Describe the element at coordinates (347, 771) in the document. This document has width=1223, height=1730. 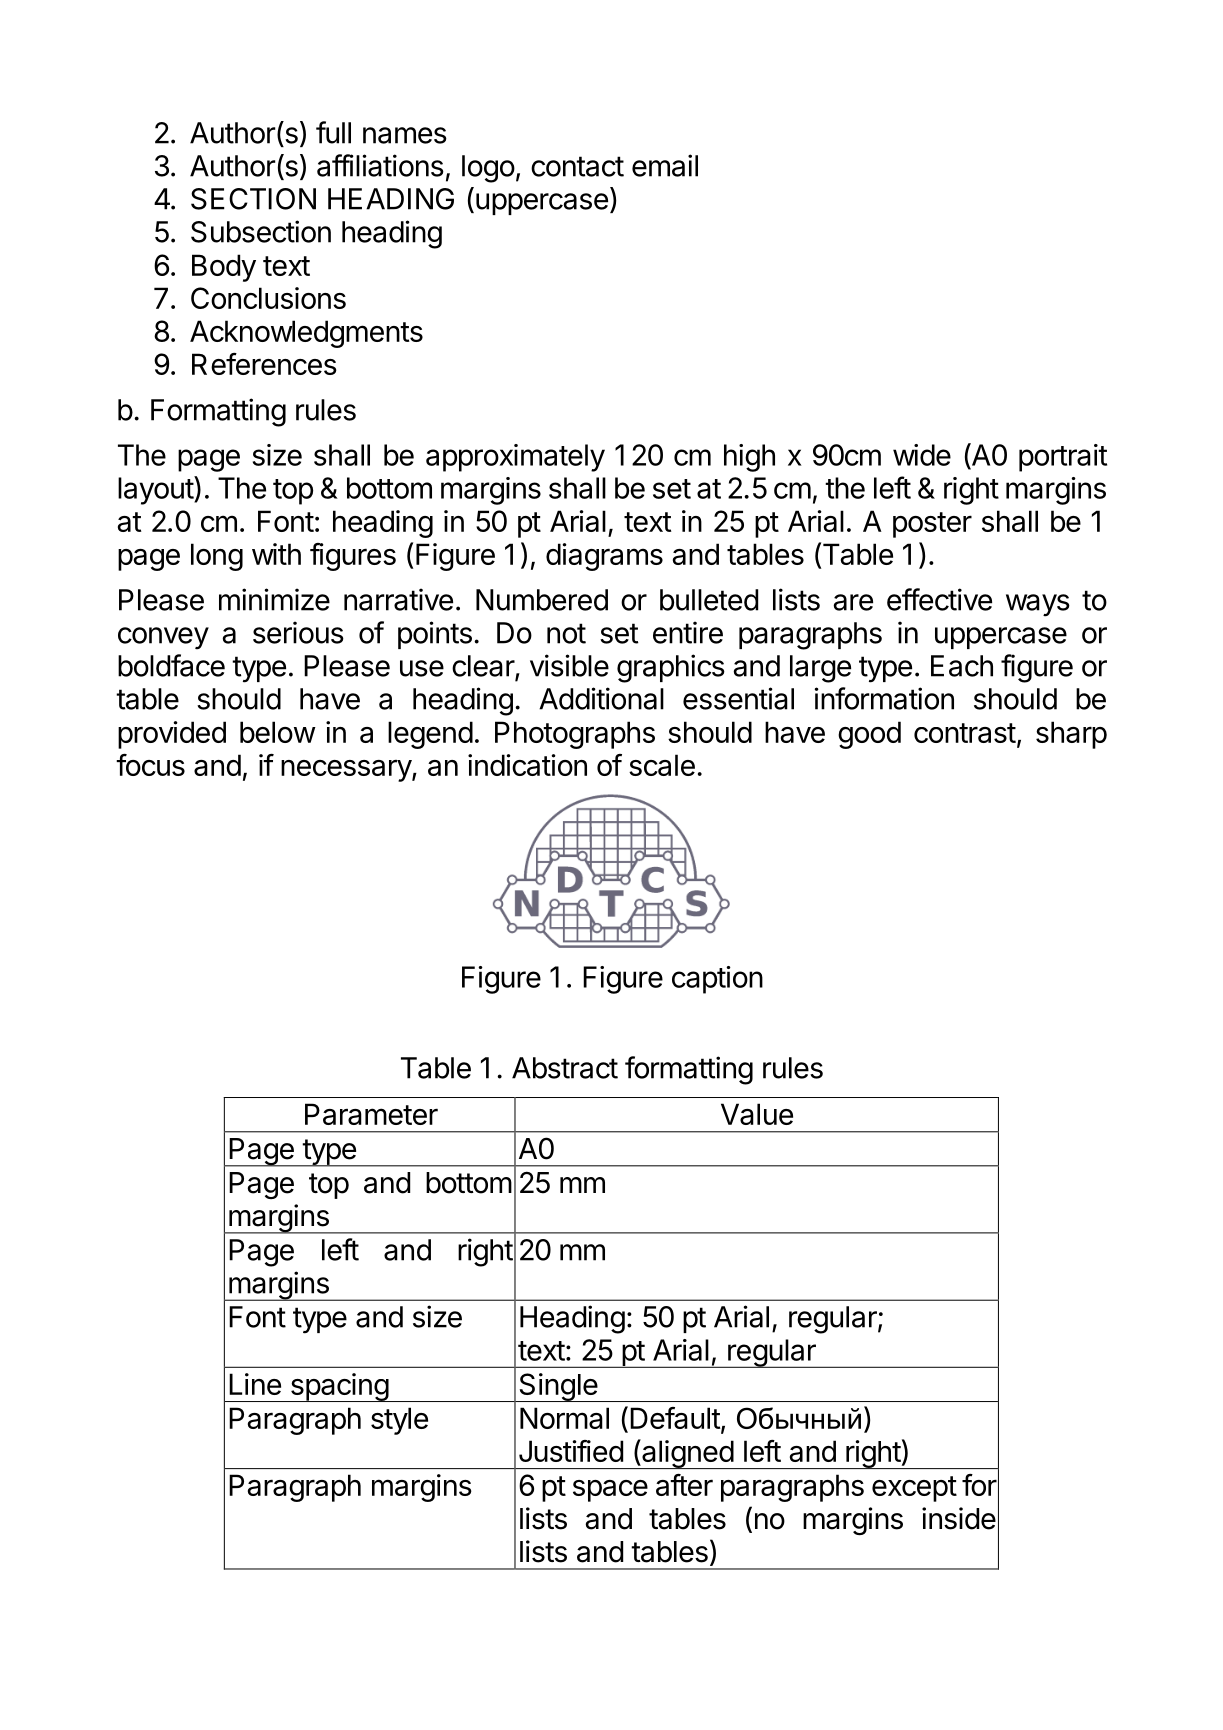
I see `necessary` at that location.
